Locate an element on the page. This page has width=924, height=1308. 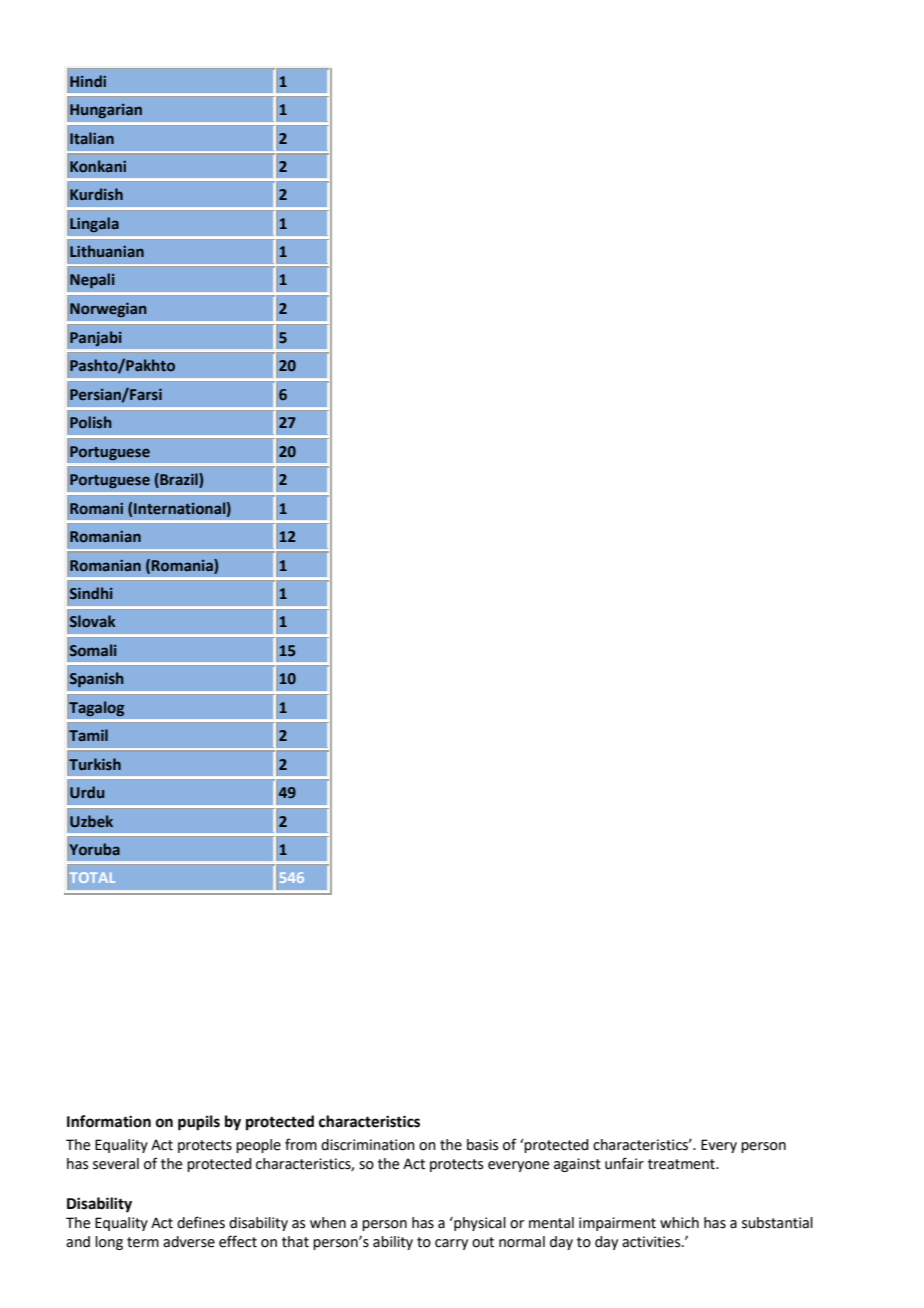
defines is located at coordinates (201, 1222).
